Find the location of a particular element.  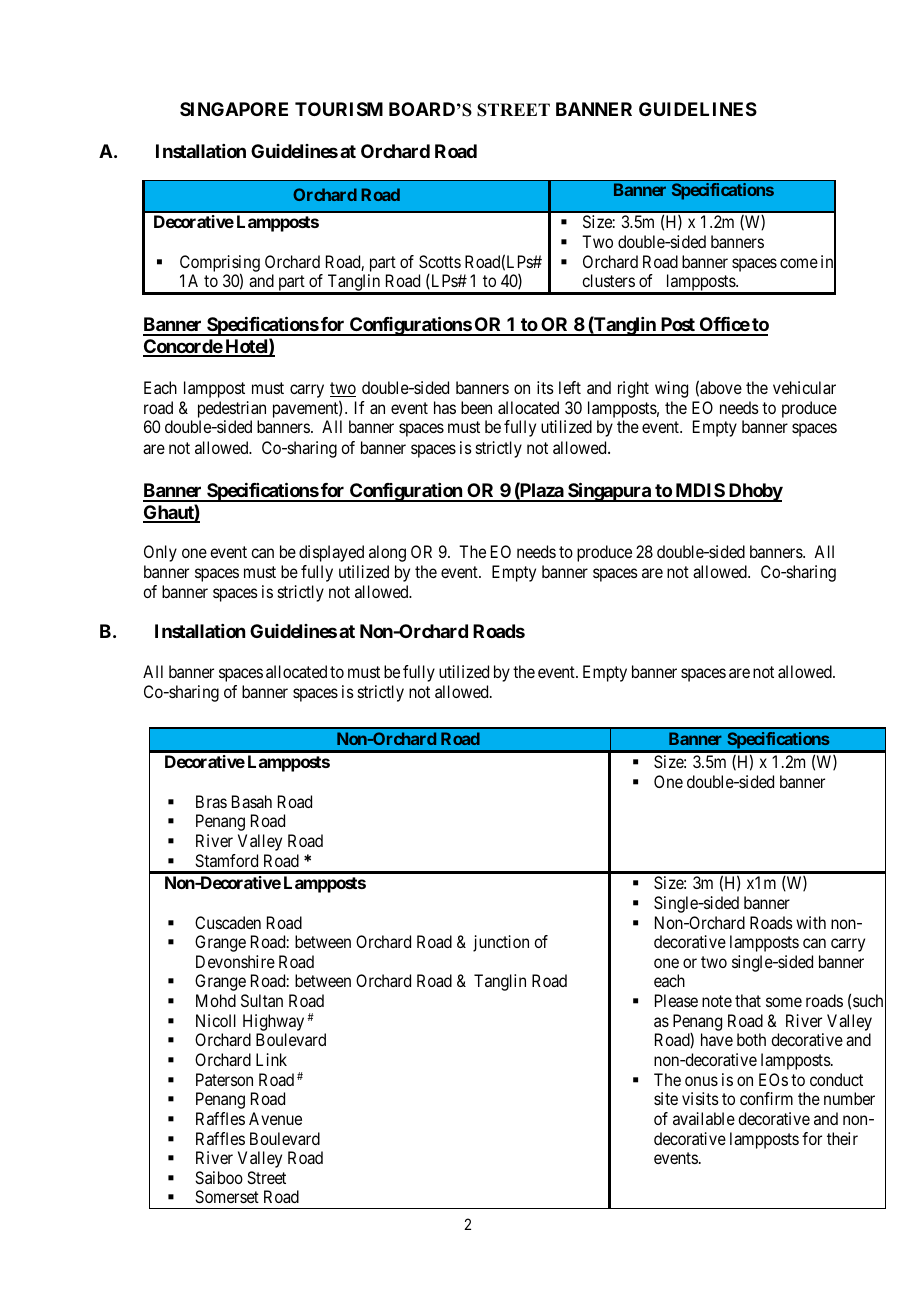

vehicular is located at coordinates (804, 387).
